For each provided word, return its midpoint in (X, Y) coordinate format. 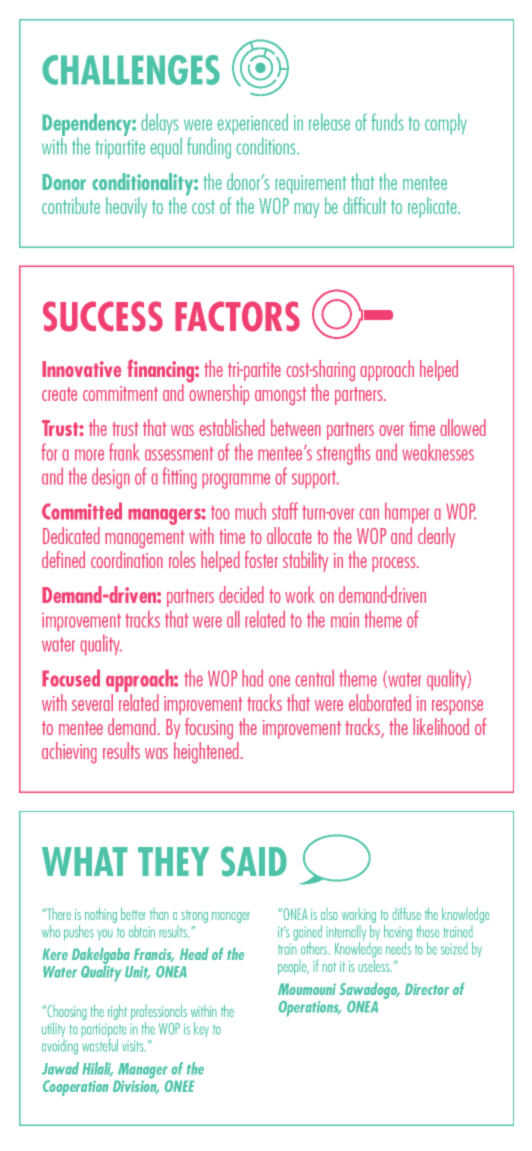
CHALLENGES (131, 70)
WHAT (85, 861)
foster (261, 559)
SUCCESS (103, 316)
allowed (463, 427)
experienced (252, 124)
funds (387, 122)
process (395, 564)
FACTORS (237, 316)
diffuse (406, 913)
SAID (254, 861)
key (201, 1029)
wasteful (100, 1044)
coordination (127, 559)
